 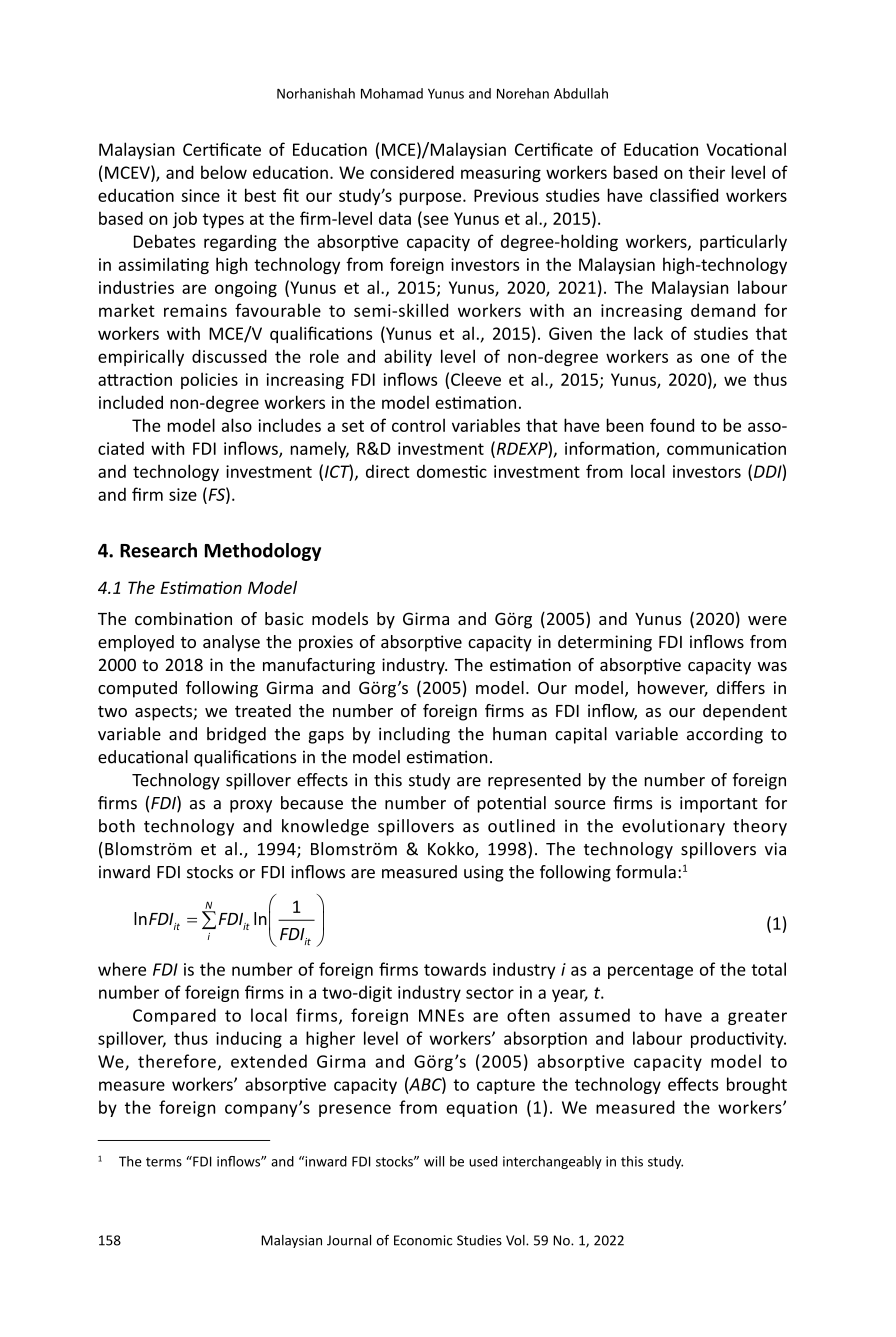 What do you see at coordinates (673, 827) in the screenshot?
I see `evolutionary` at bounding box center [673, 827].
